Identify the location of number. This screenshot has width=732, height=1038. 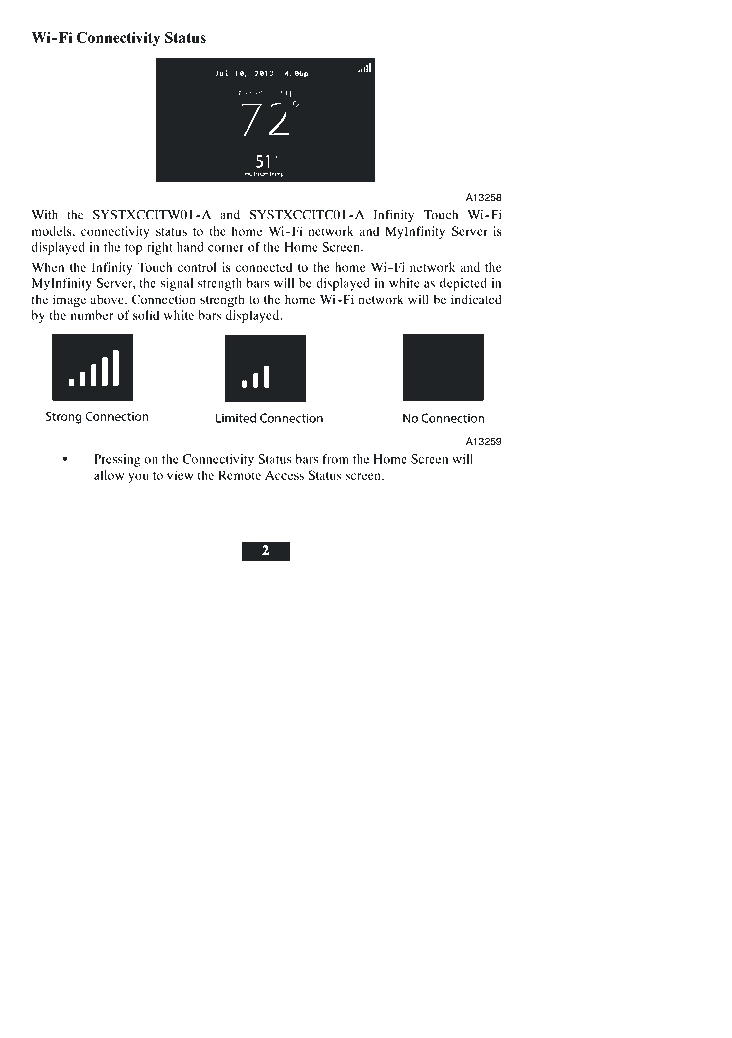
(92, 315).
